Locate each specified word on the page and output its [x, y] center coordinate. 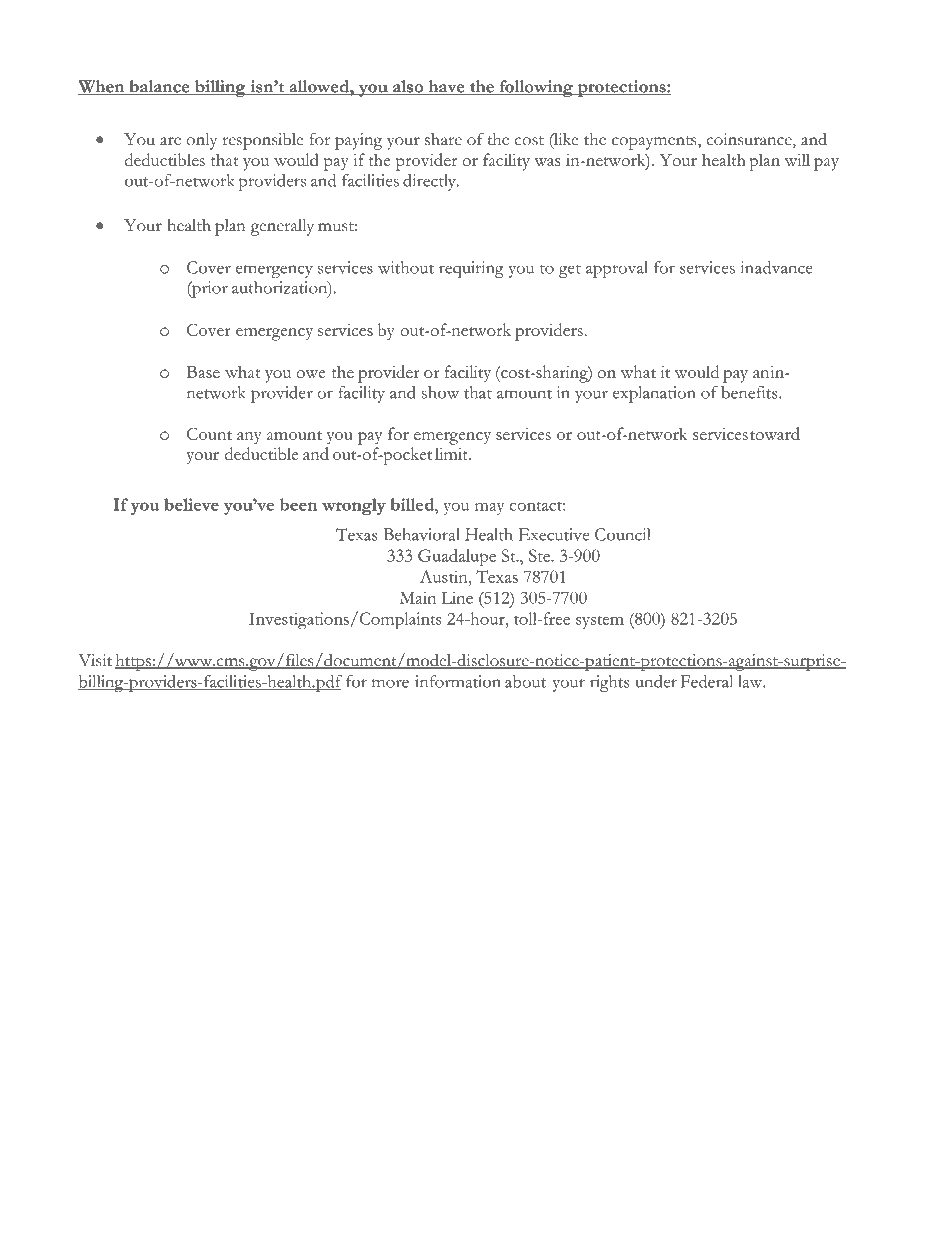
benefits [750, 392]
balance [159, 87]
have [446, 87]
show [440, 392]
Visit [95, 660]
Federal [707, 681]
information [458, 681]
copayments [655, 143]
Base [203, 372]
